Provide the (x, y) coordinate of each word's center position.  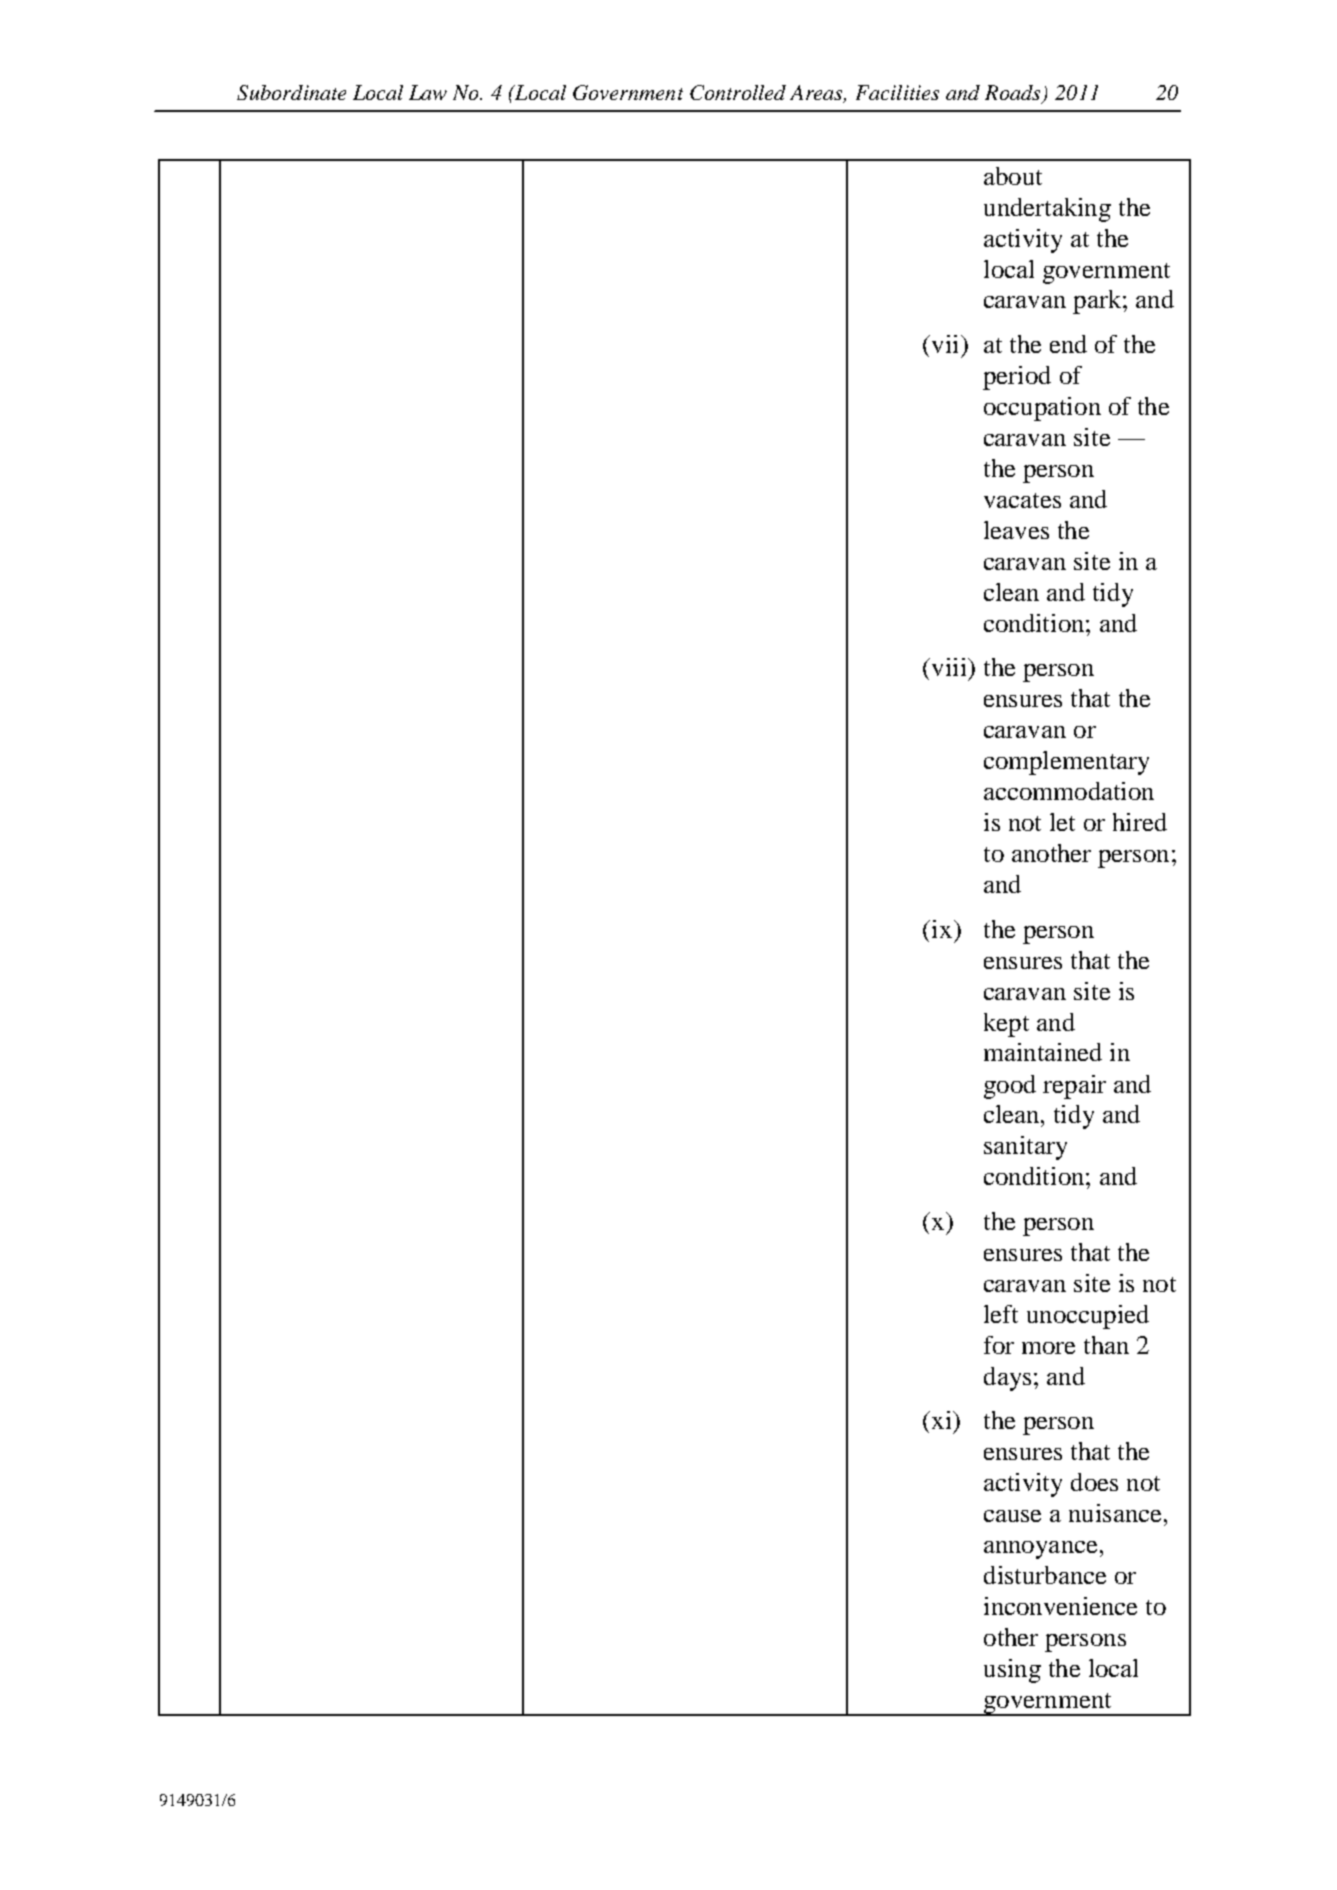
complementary (1066, 763)
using (1012, 1671)
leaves (1016, 530)
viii (949, 667)
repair (1074, 1087)
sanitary (1025, 1148)
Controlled (738, 92)
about (1013, 176)
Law (428, 92)
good (1010, 1087)
